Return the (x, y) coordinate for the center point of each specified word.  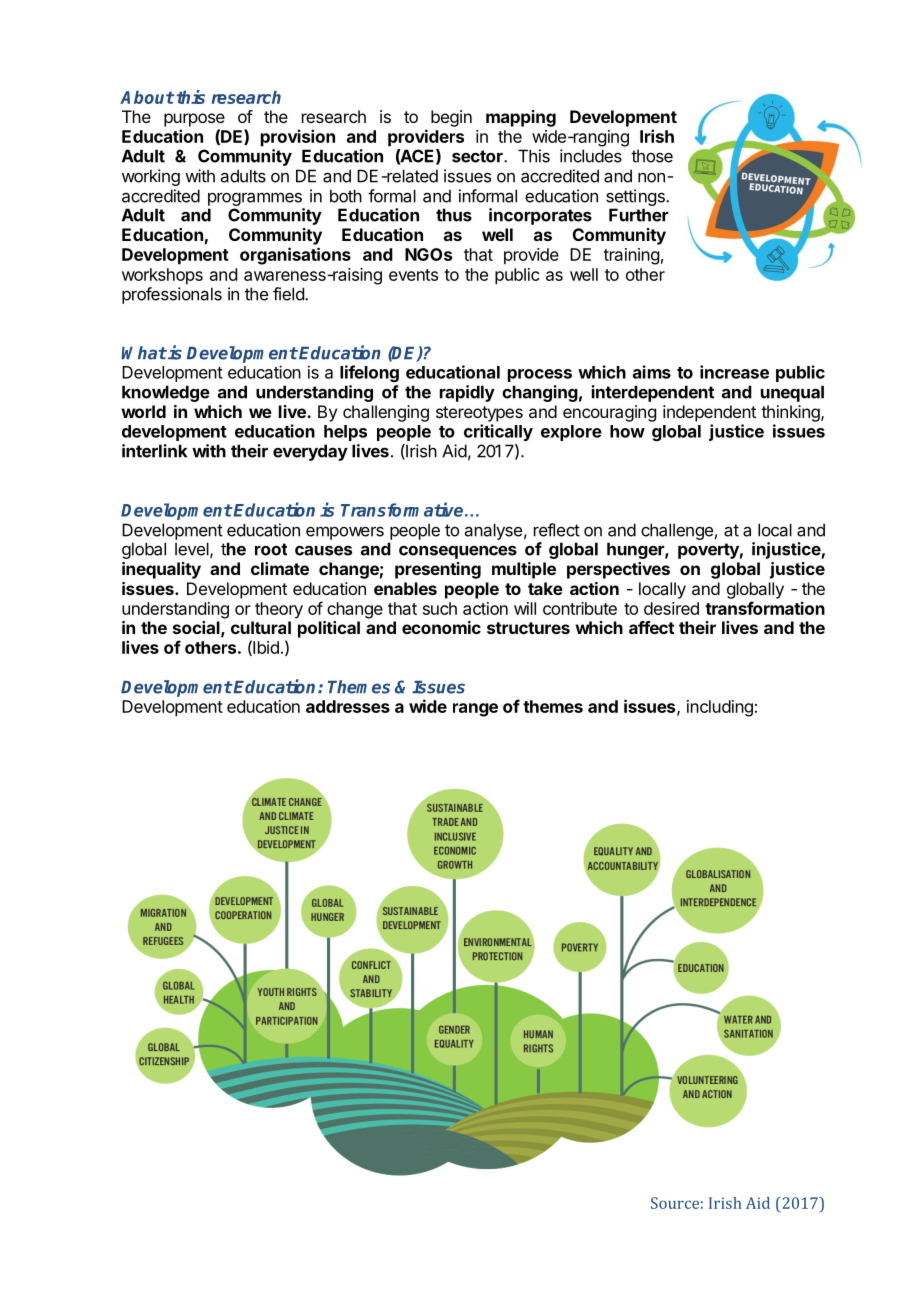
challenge (677, 531)
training (631, 256)
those (652, 156)
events (413, 275)
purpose (194, 120)
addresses (348, 706)
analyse (493, 531)
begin (451, 118)
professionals (172, 295)
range (475, 710)
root (271, 549)
